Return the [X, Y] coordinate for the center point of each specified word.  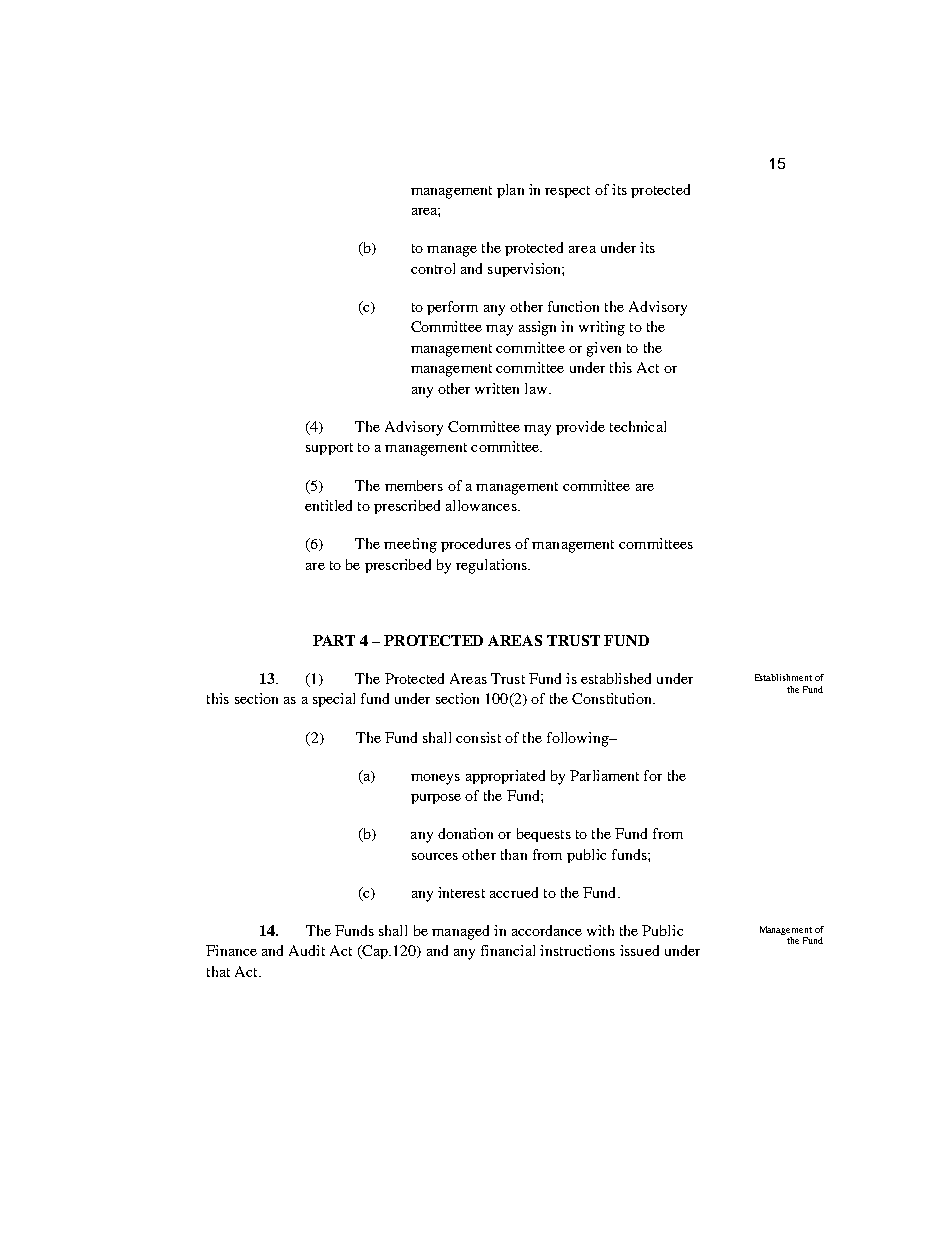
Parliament [604, 775]
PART [334, 640]
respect [567, 192]
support [329, 449]
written [497, 388]
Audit [307, 950]
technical [638, 426]
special [334, 700]
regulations [492, 566]
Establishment [783, 677]
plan [510, 191]
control [433, 268]
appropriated [505, 777]
